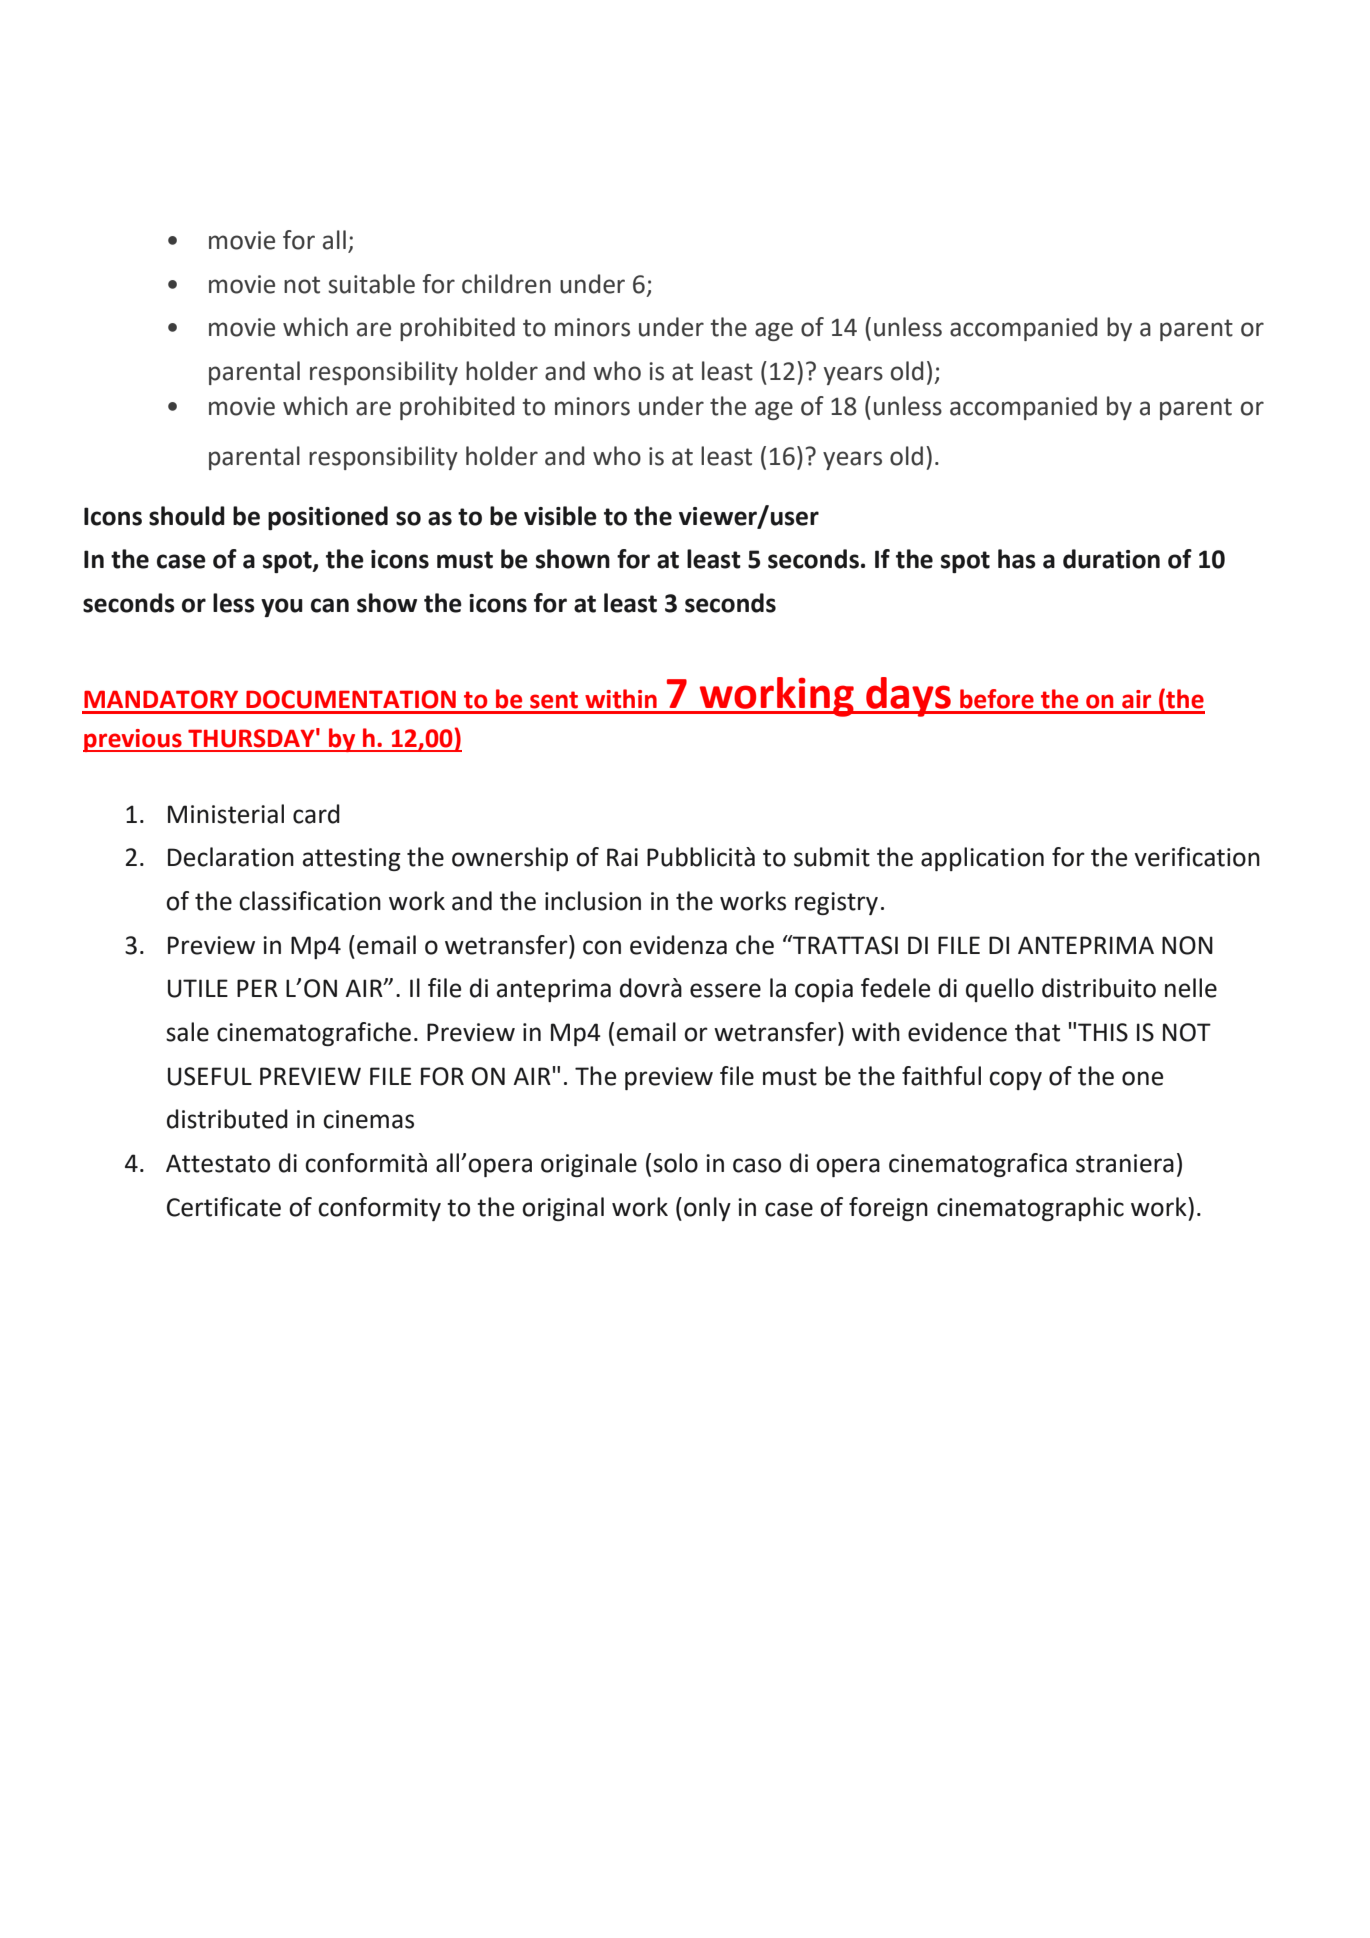  What do you see at coordinates (560, 516) in the page?
I see `visible` at bounding box center [560, 516].
